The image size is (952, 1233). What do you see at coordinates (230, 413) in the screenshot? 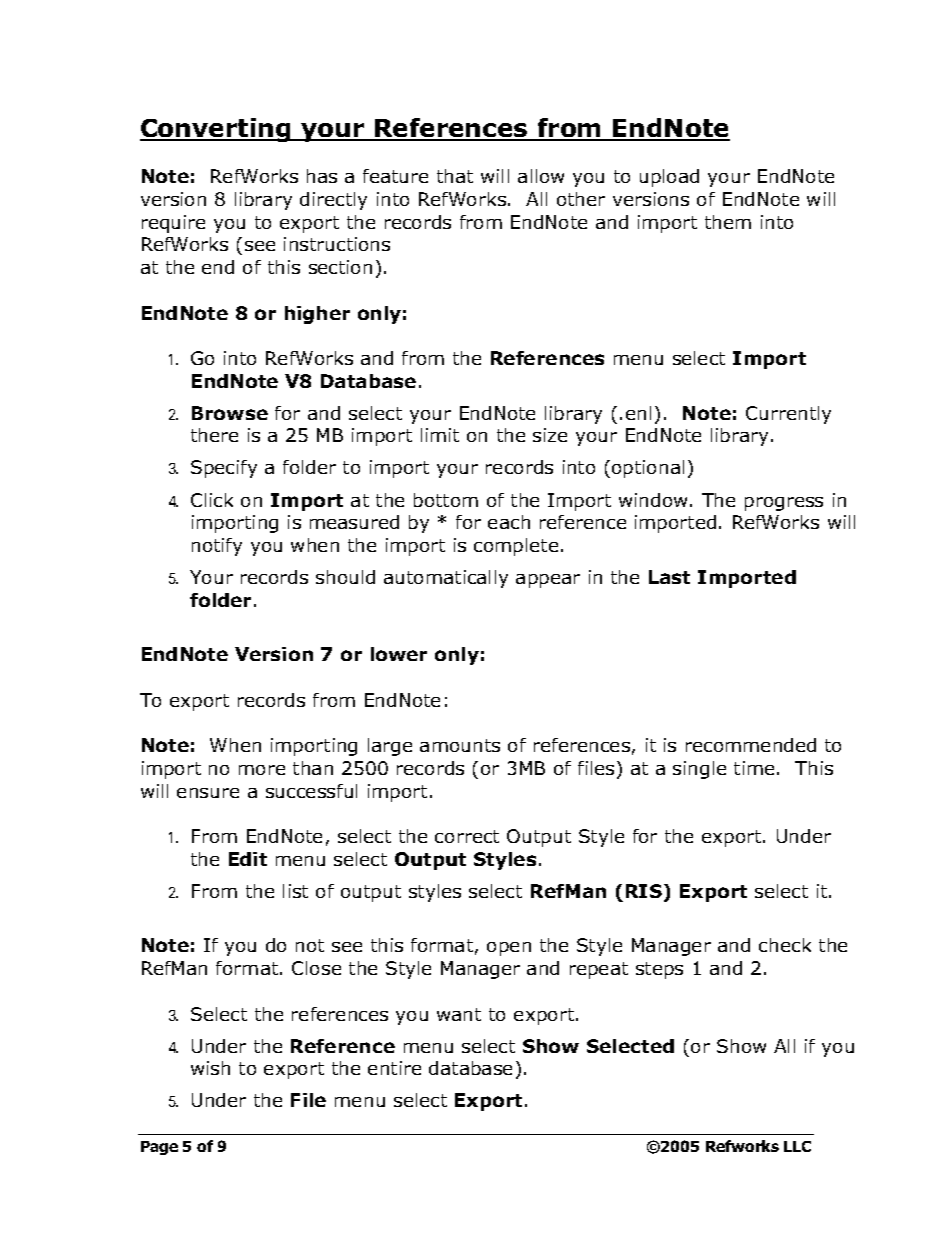
I see `Browse` at bounding box center [230, 413].
